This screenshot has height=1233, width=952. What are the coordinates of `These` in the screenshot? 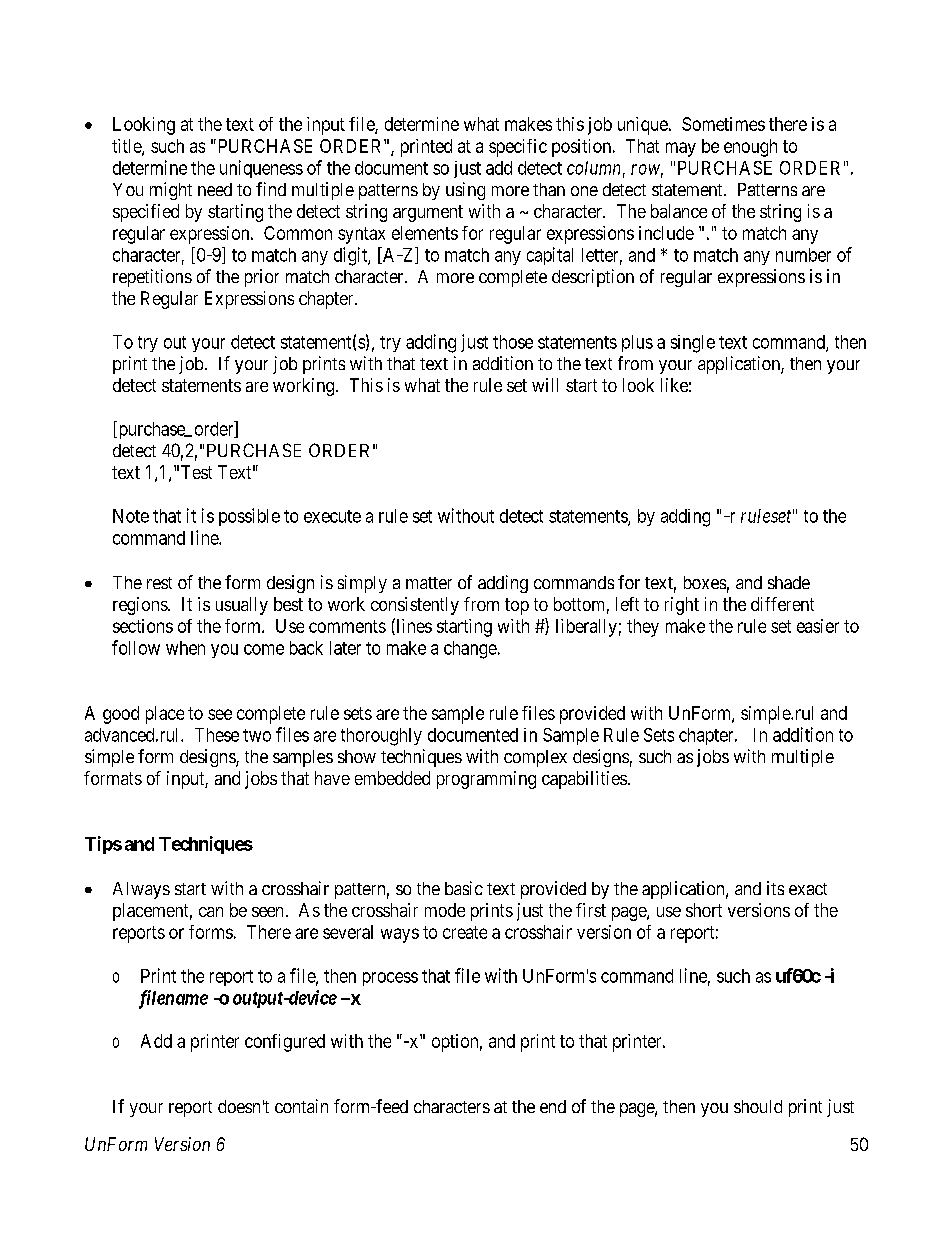 It's located at (217, 735).
